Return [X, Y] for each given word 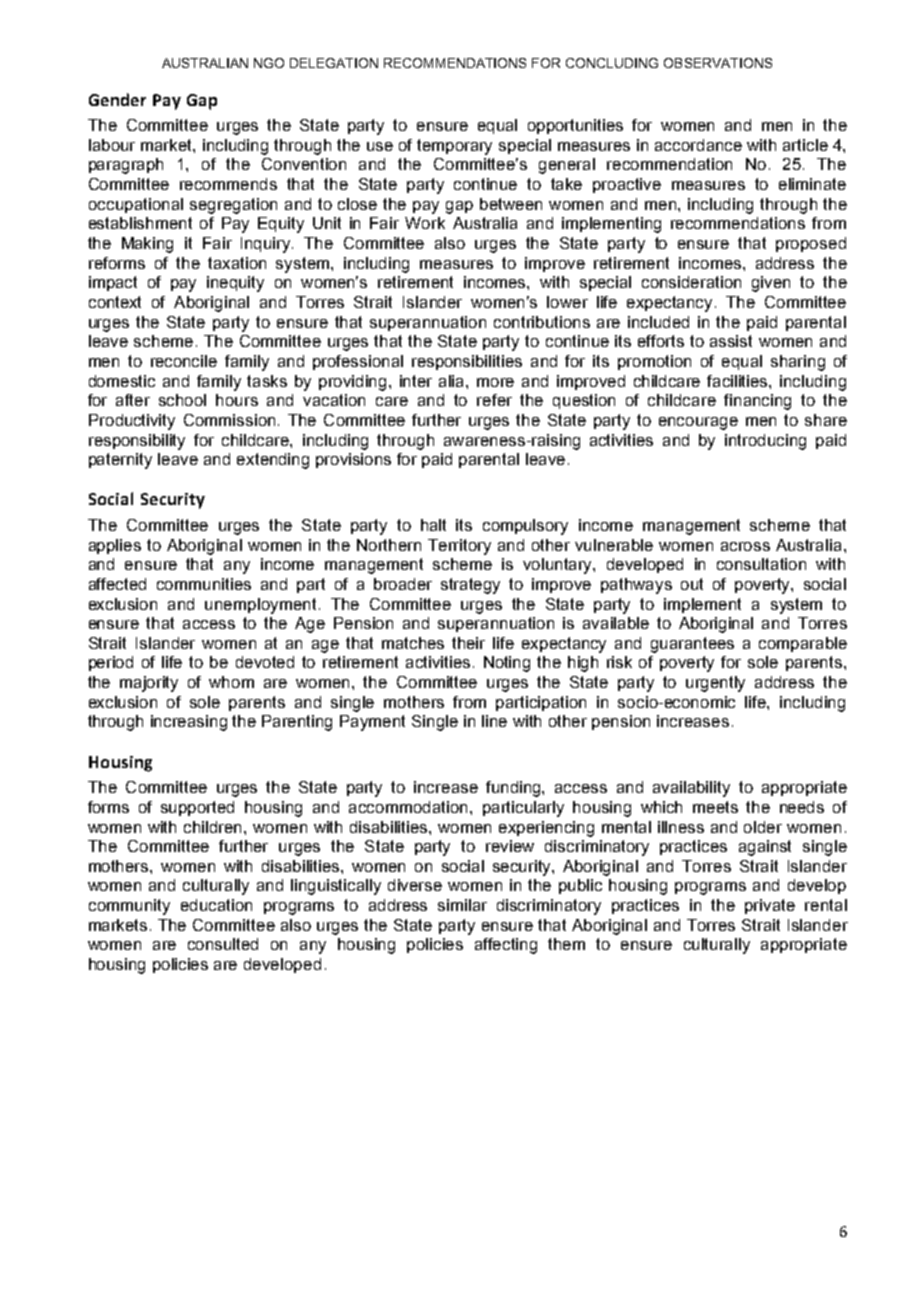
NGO [269, 63]
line [494, 721]
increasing [189, 723]
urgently [715, 684]
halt [433, 525]
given [771, 284]
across [745, 546]
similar [462, 905]
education [216, 905]
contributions [542, 322]
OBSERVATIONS [718, 63]
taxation [237, 263]
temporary [454, 147]
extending [273, 461]
